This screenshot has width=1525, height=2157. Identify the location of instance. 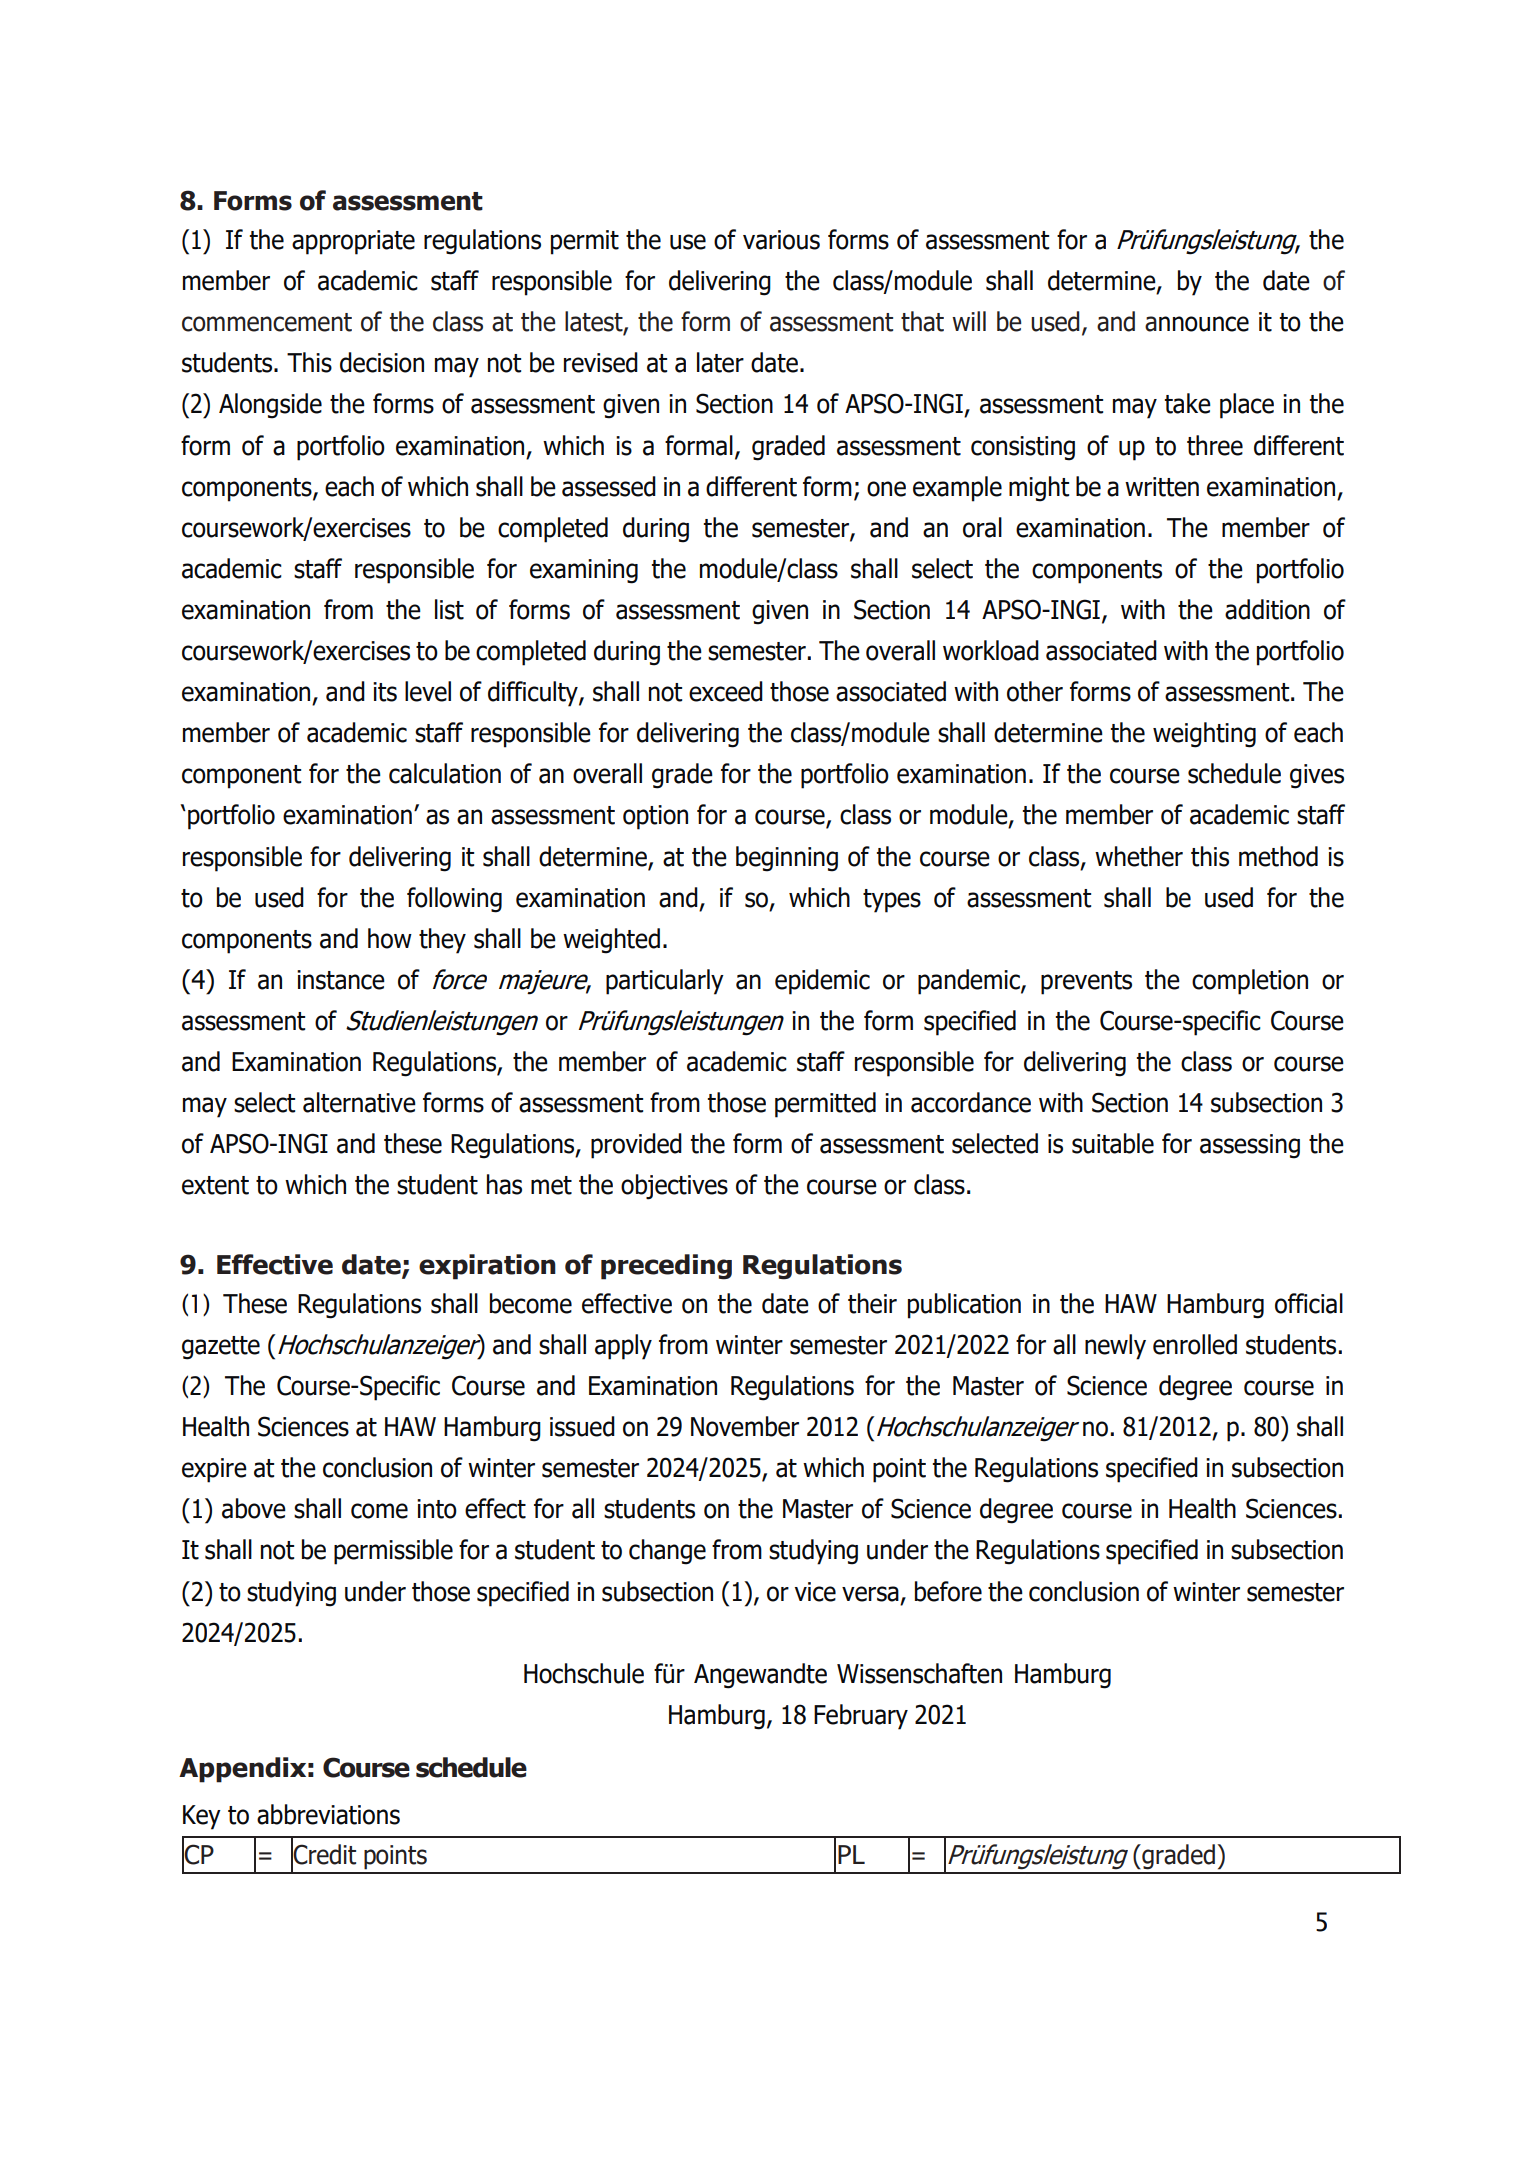
(341, 980).
